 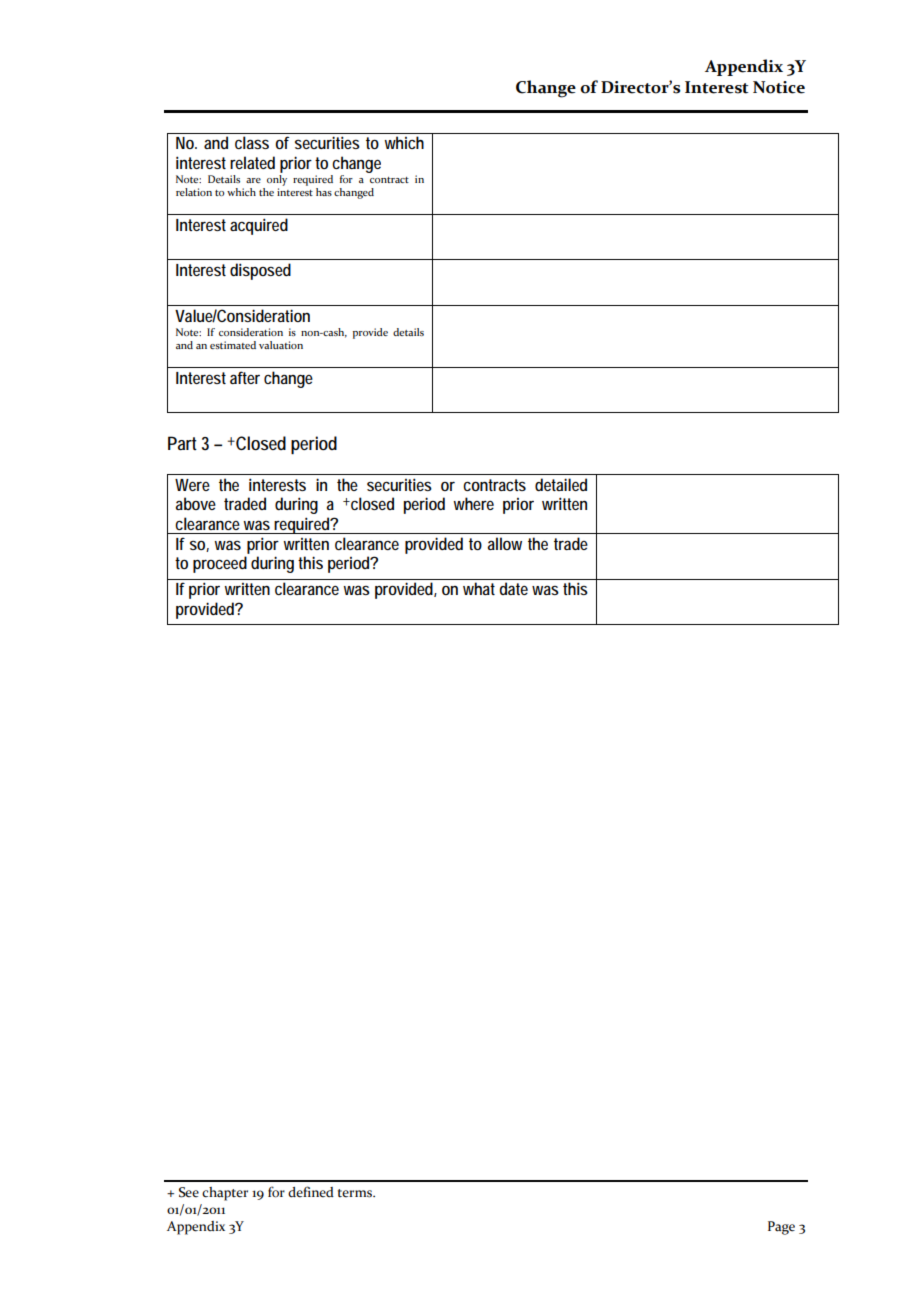 I want to click on terms, so click(x=356, y=1193).
